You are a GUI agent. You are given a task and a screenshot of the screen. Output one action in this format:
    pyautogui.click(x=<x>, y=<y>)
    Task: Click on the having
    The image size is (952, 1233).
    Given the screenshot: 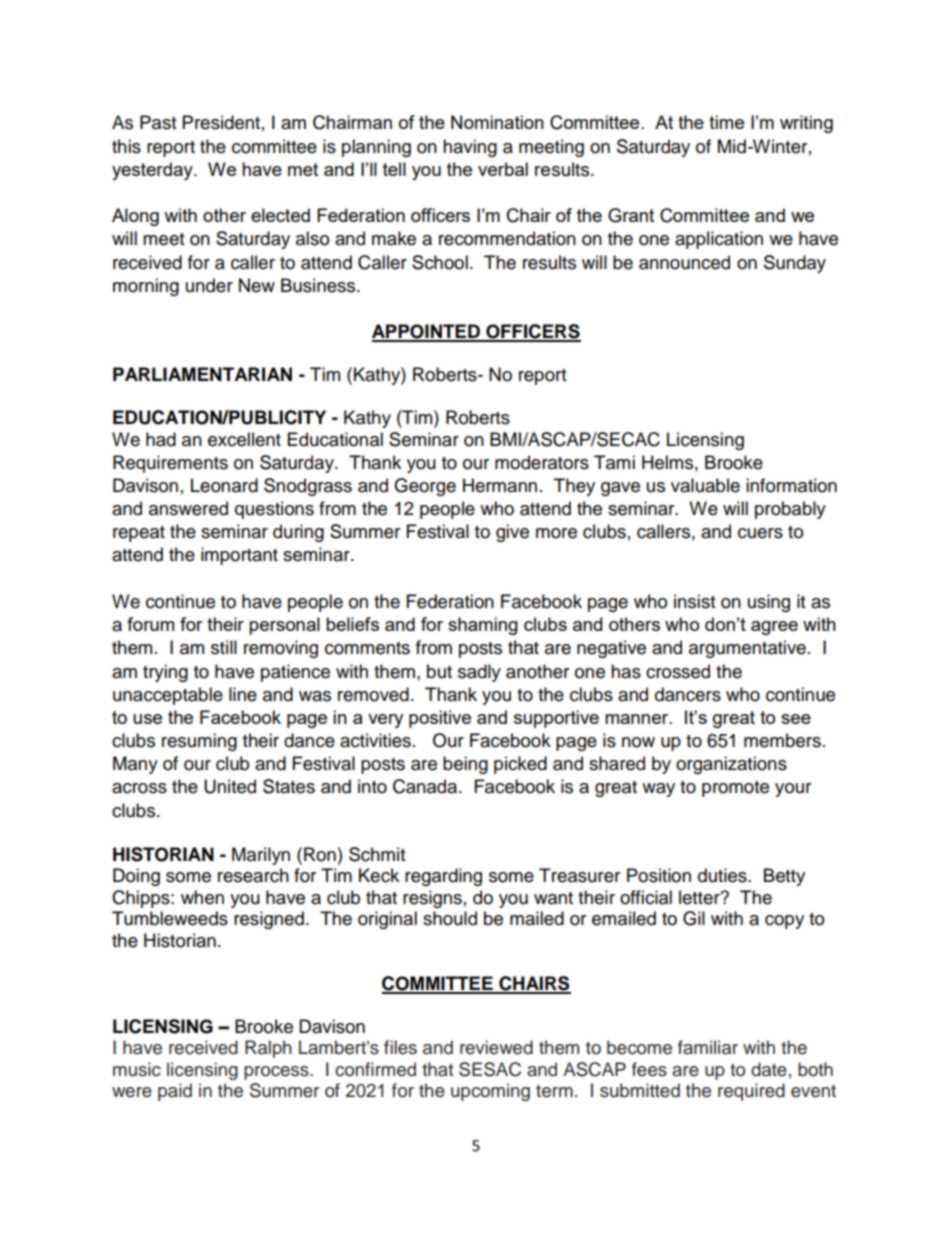 What is the action you would take?
    pyautogui.click(x=470, y=148)
